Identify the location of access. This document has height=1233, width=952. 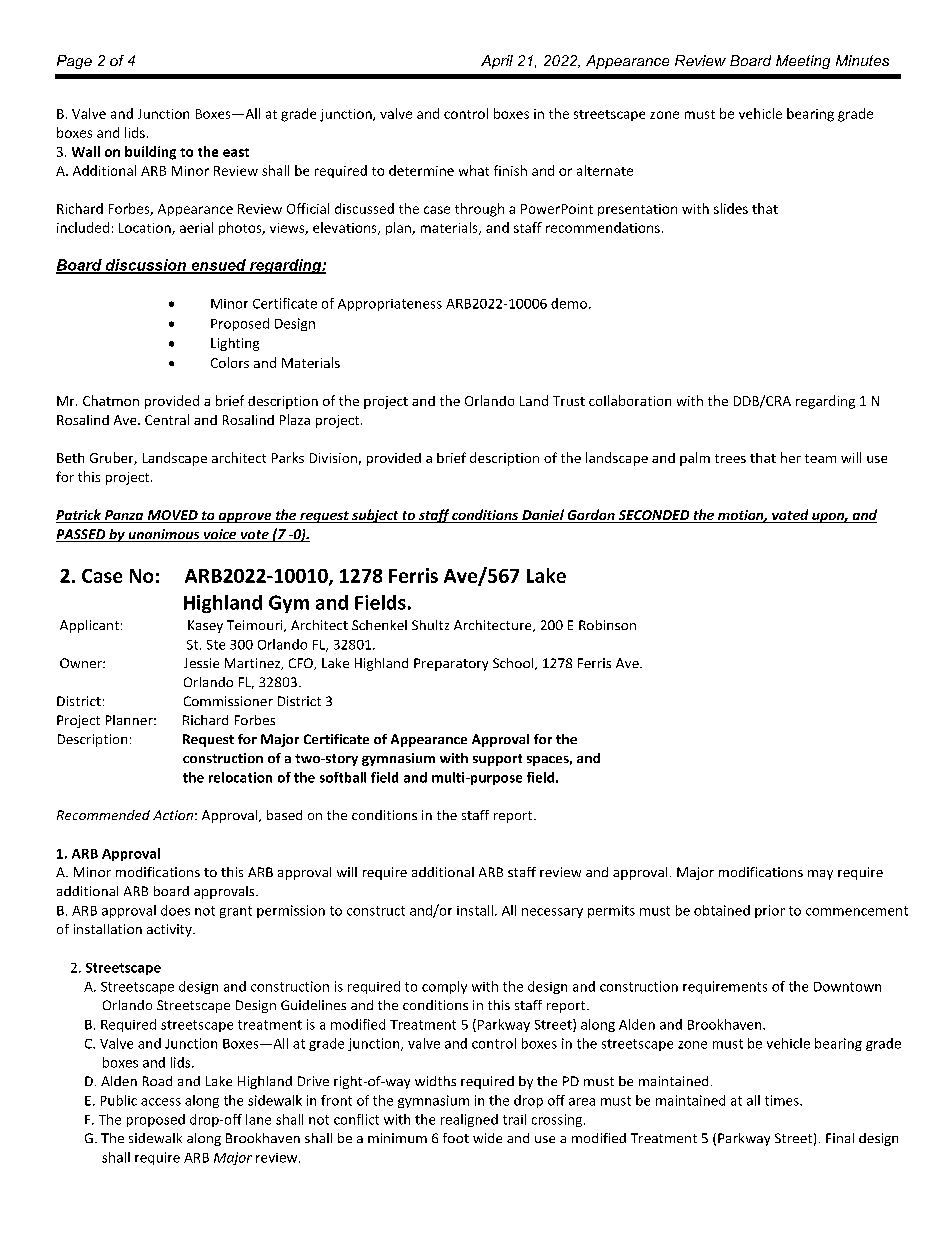
(161, 1102).
